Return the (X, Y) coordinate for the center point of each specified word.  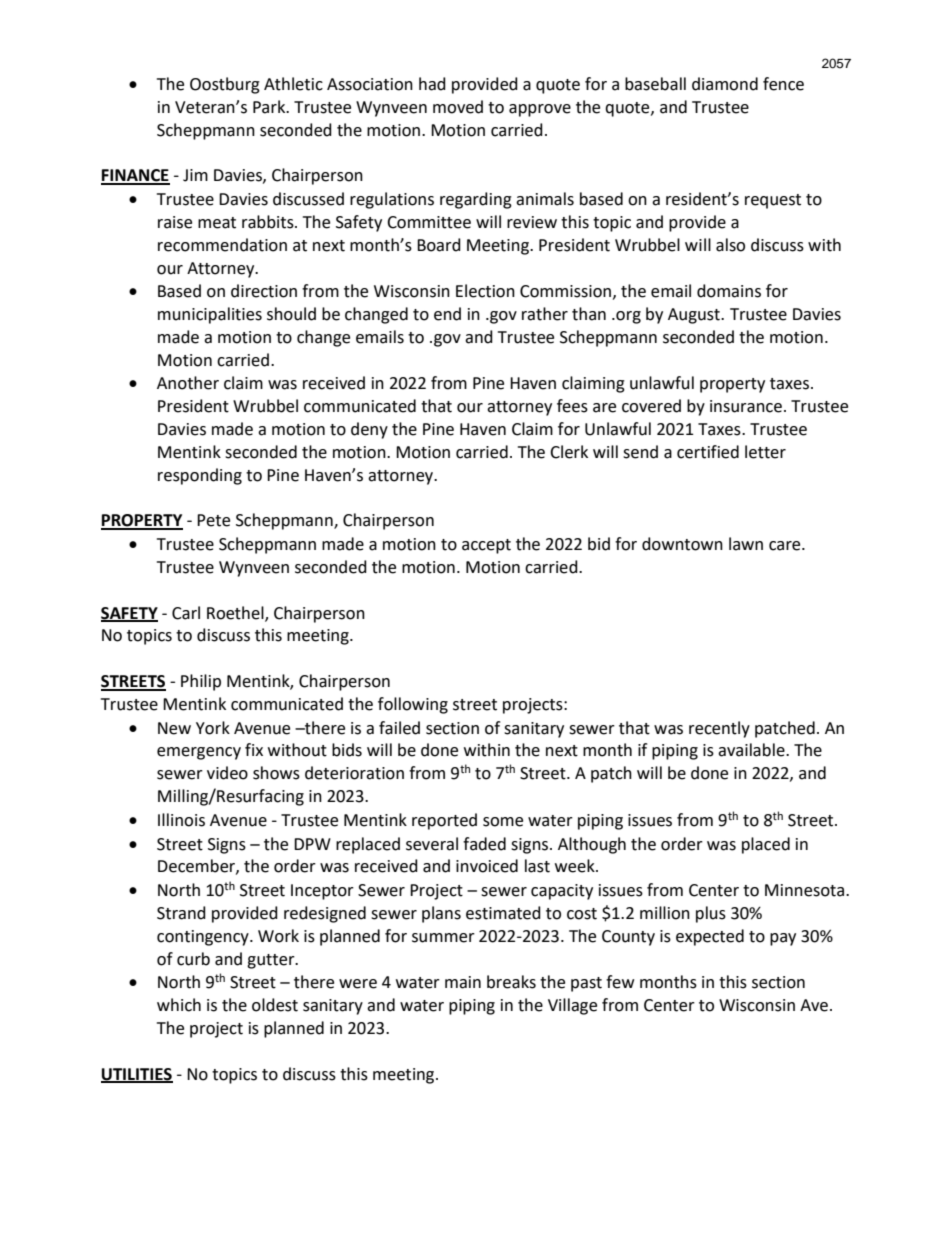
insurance (746, 406)
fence (783, 84)
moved (458, 107)
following (413, 705)
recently (719, 729)
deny (369, 430)
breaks (511, 982)
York (213, 728)
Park (270, 107)
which (179, 1005)
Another (188, 383)
